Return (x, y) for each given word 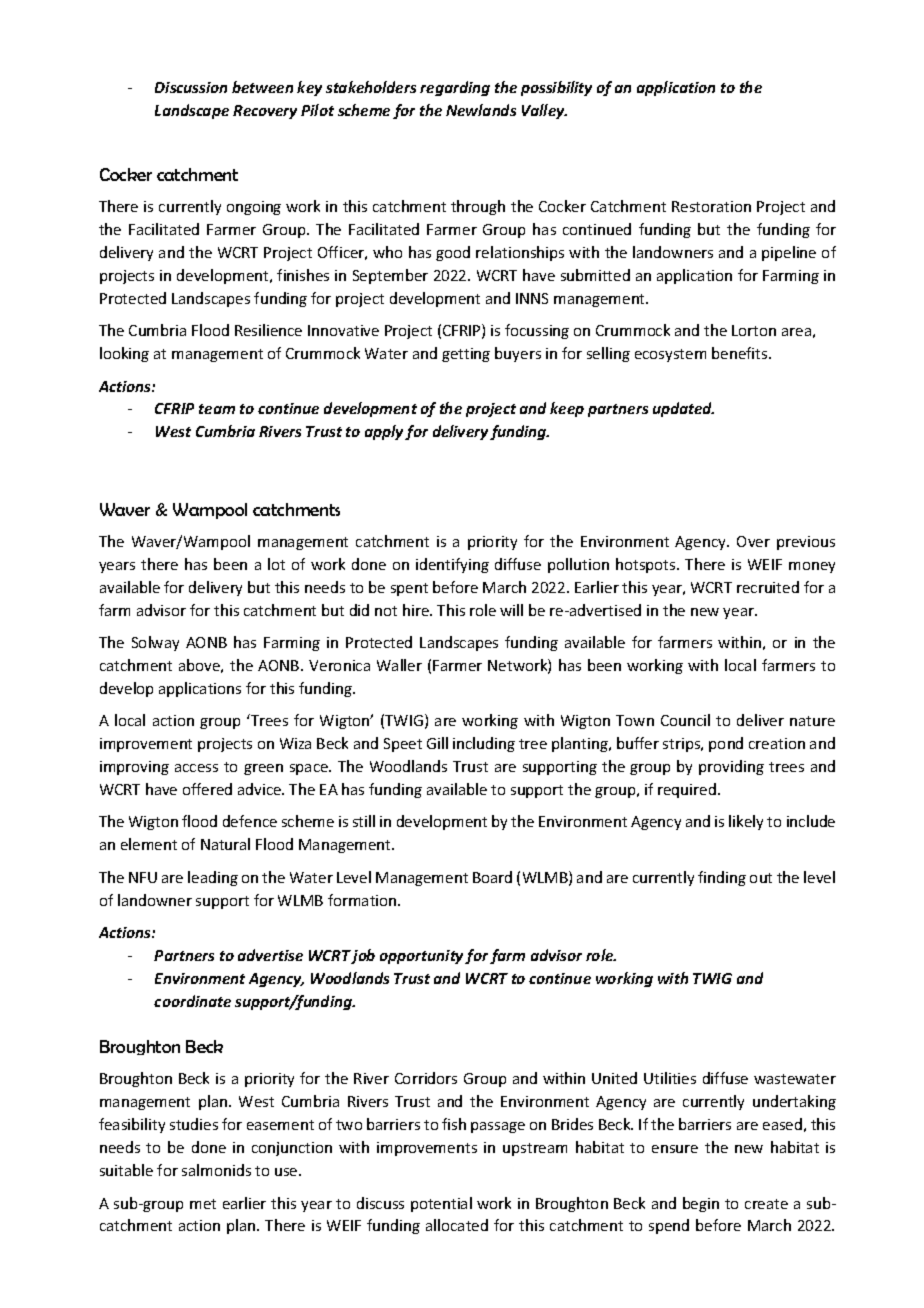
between (262, 87)
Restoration (711, 206)
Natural (225, 844)
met (203, 1204)
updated (683, 409)
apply (385, 432)
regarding (455, 88)
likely (746, 822)
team (217, 409)
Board (492, 877)
